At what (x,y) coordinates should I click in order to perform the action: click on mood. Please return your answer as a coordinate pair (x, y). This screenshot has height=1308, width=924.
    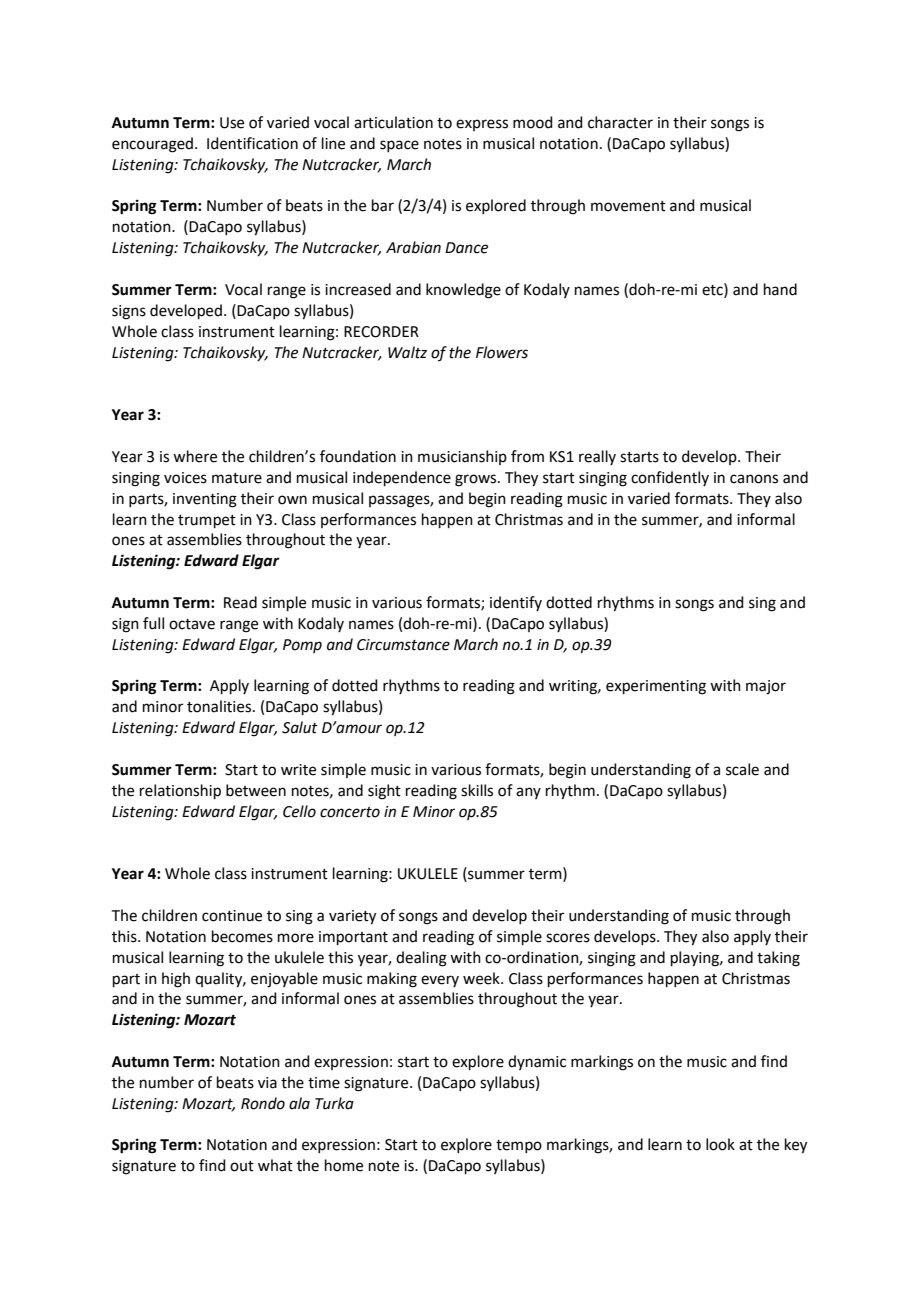
    Looking at the image, I should click on (533, 122).
